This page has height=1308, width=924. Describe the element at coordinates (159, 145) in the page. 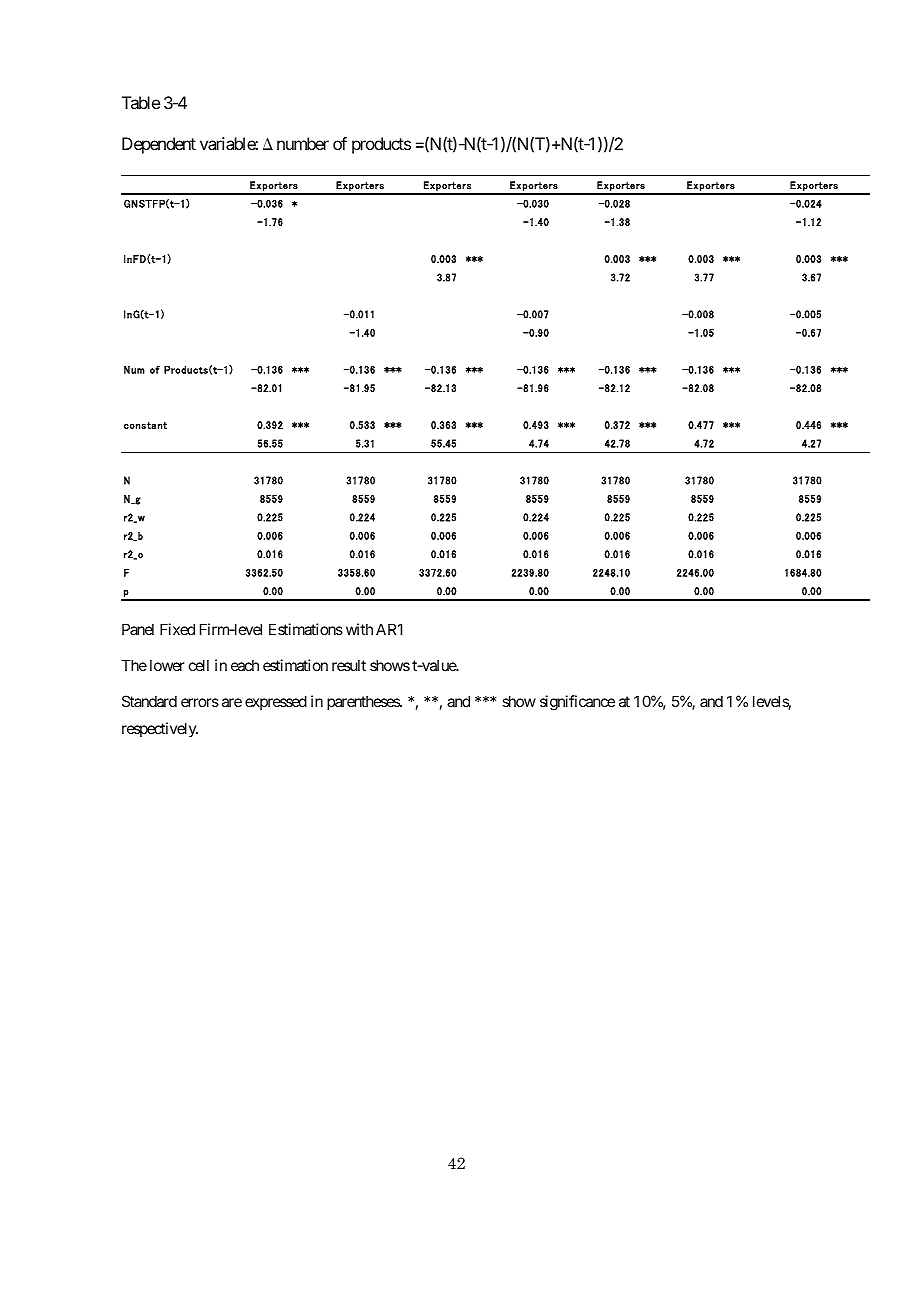

I see `Dependent` at that location.
